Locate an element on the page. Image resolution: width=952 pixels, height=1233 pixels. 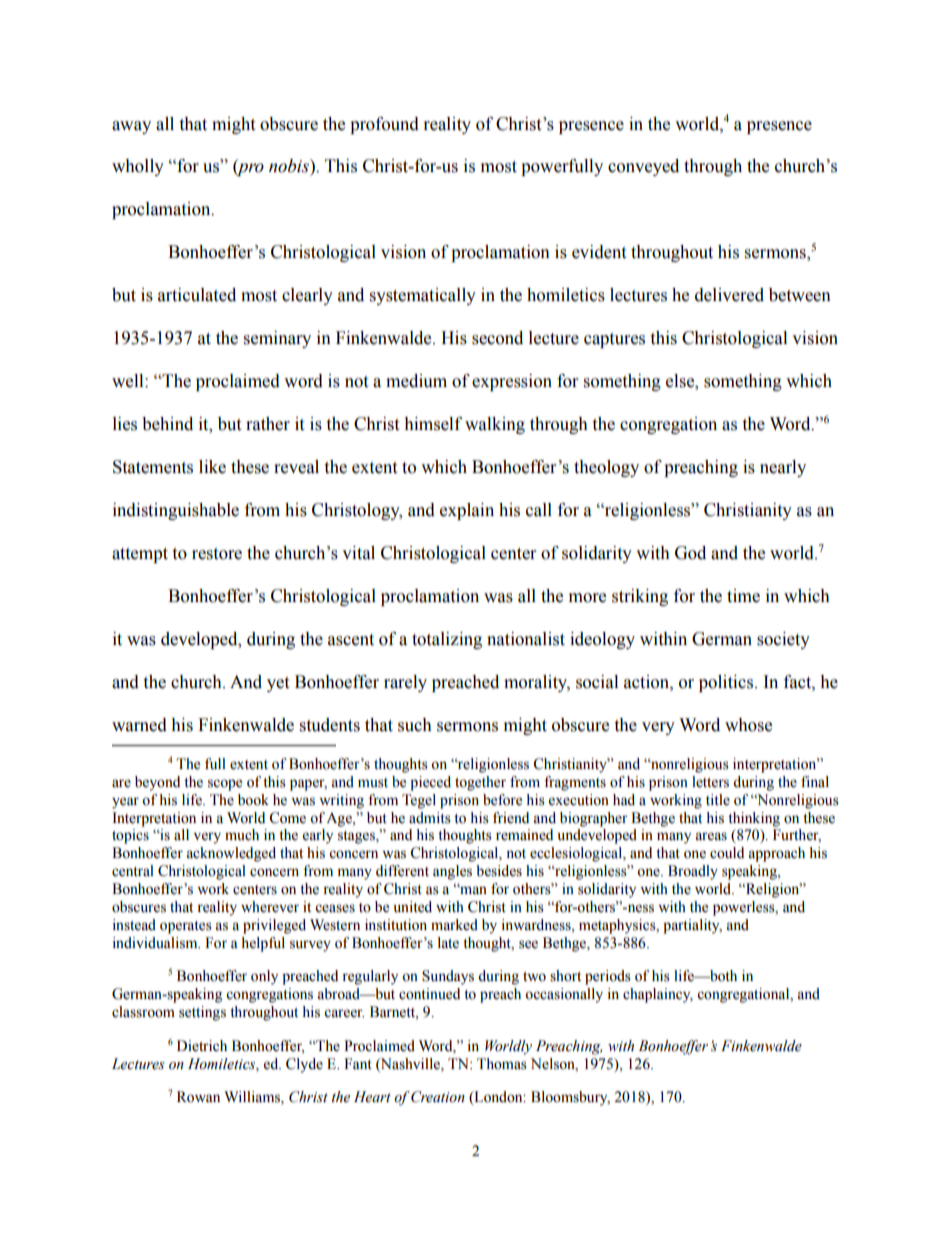
chaplaincy is located at coordinates (658, 995).
